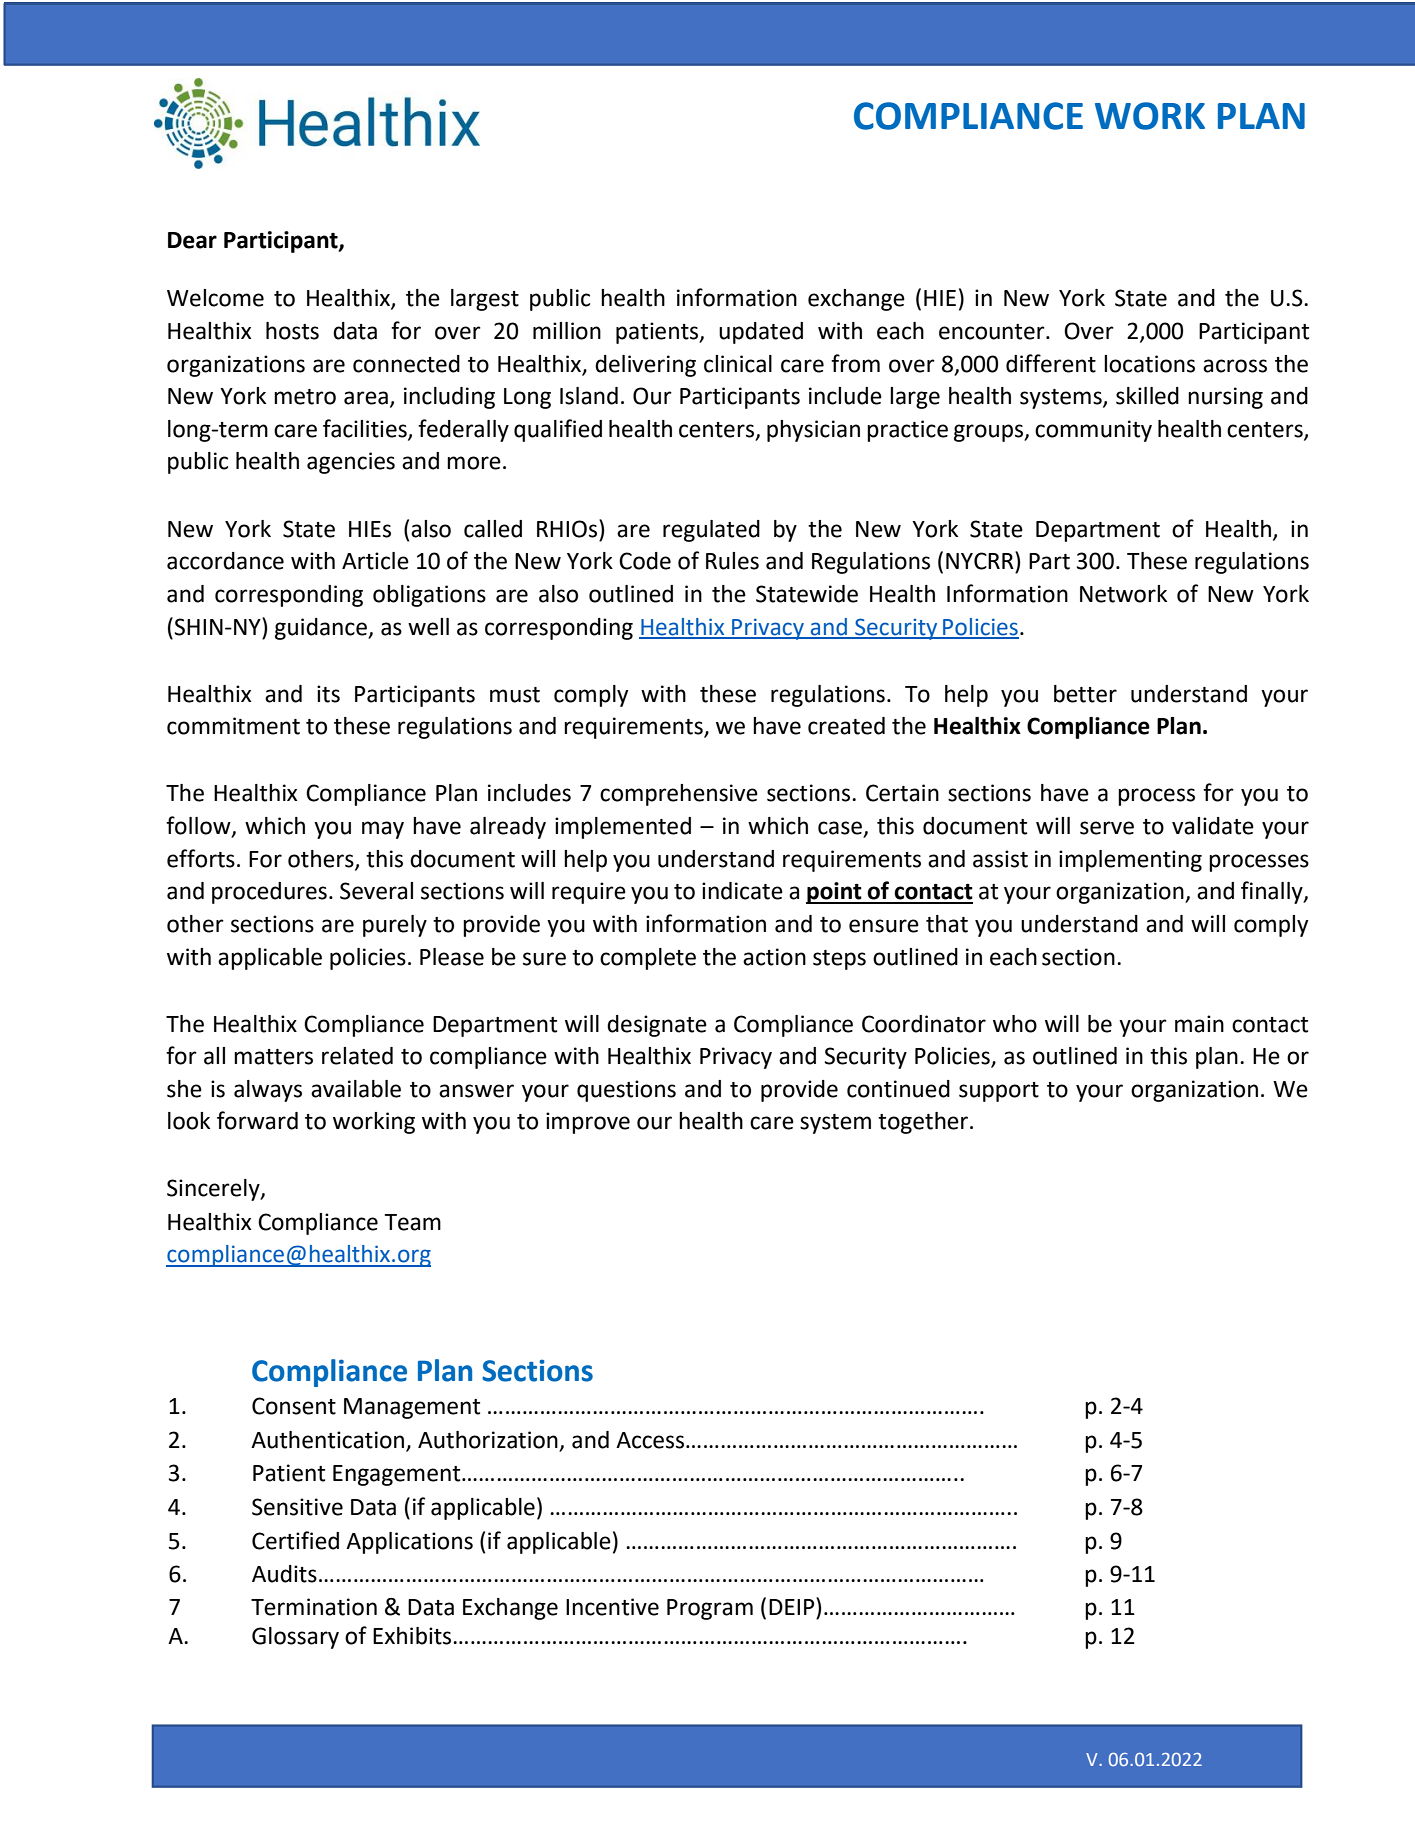 The height and width of the screenshot is (1832, 1415). What do you see at coordinates (1149, 364) in the screenshot?
I see `locations` at bounding box center [1149, 364].
